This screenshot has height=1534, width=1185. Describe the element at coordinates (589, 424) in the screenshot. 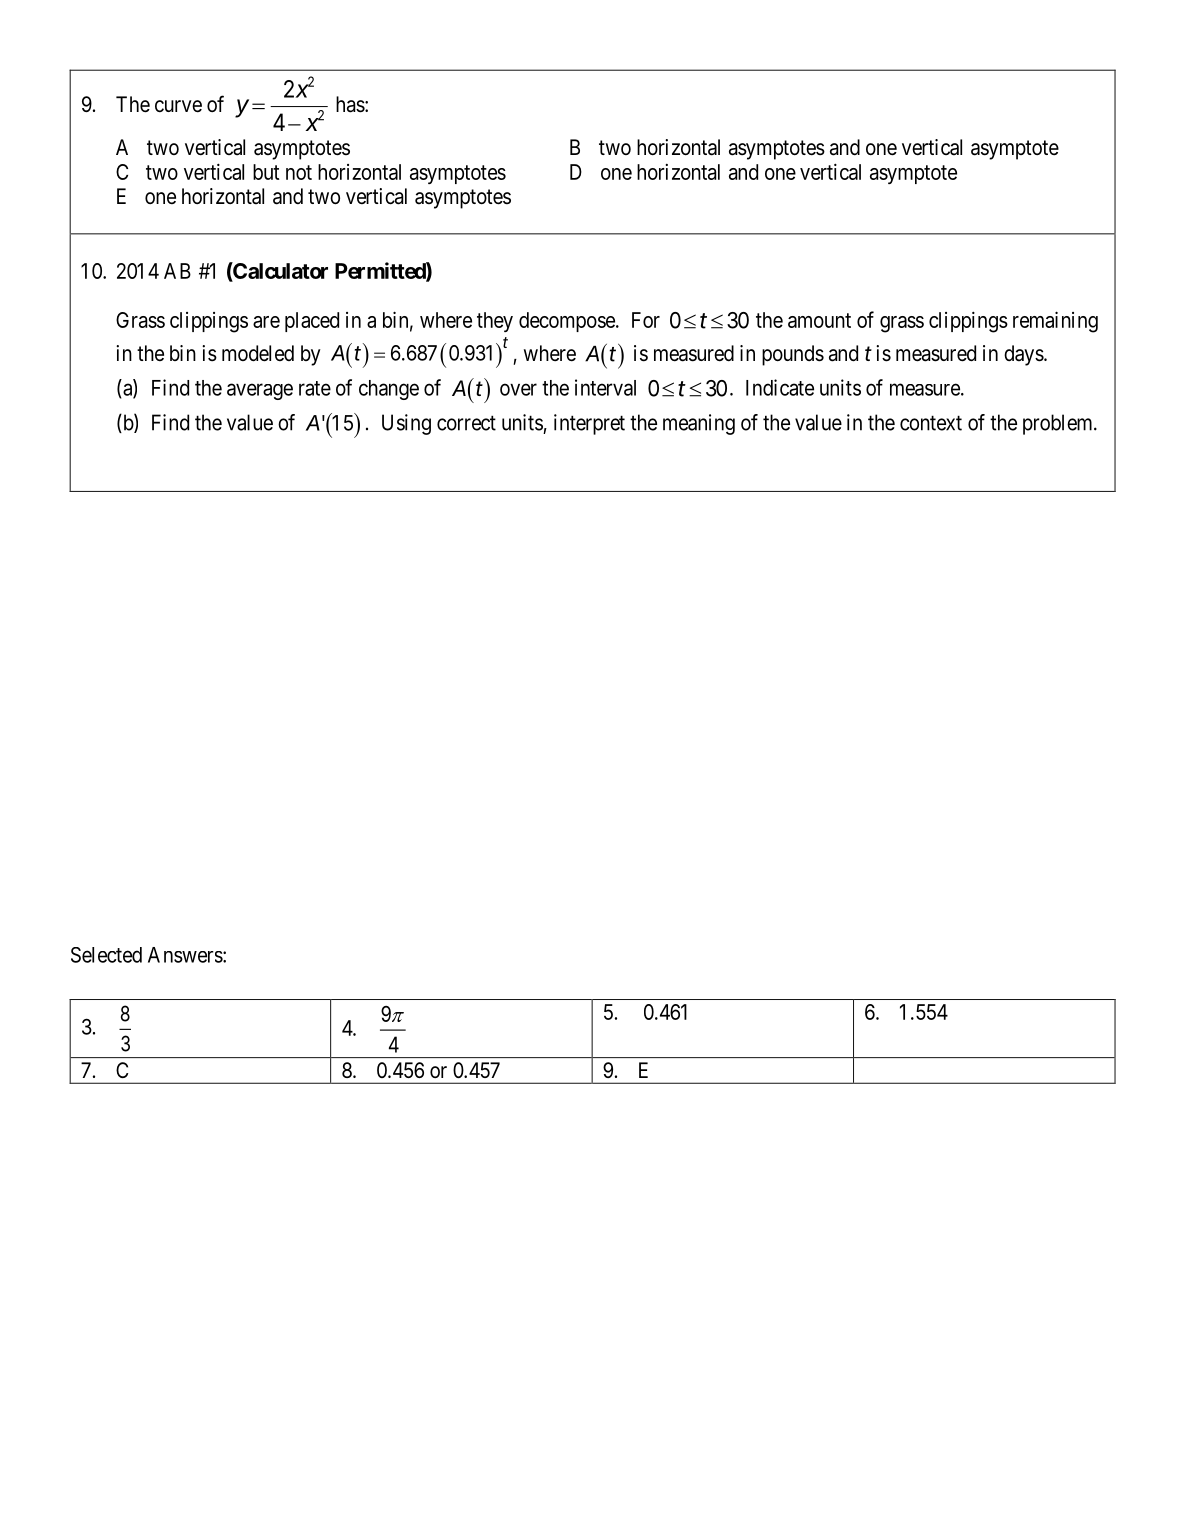

I see `interpret` at that location.
